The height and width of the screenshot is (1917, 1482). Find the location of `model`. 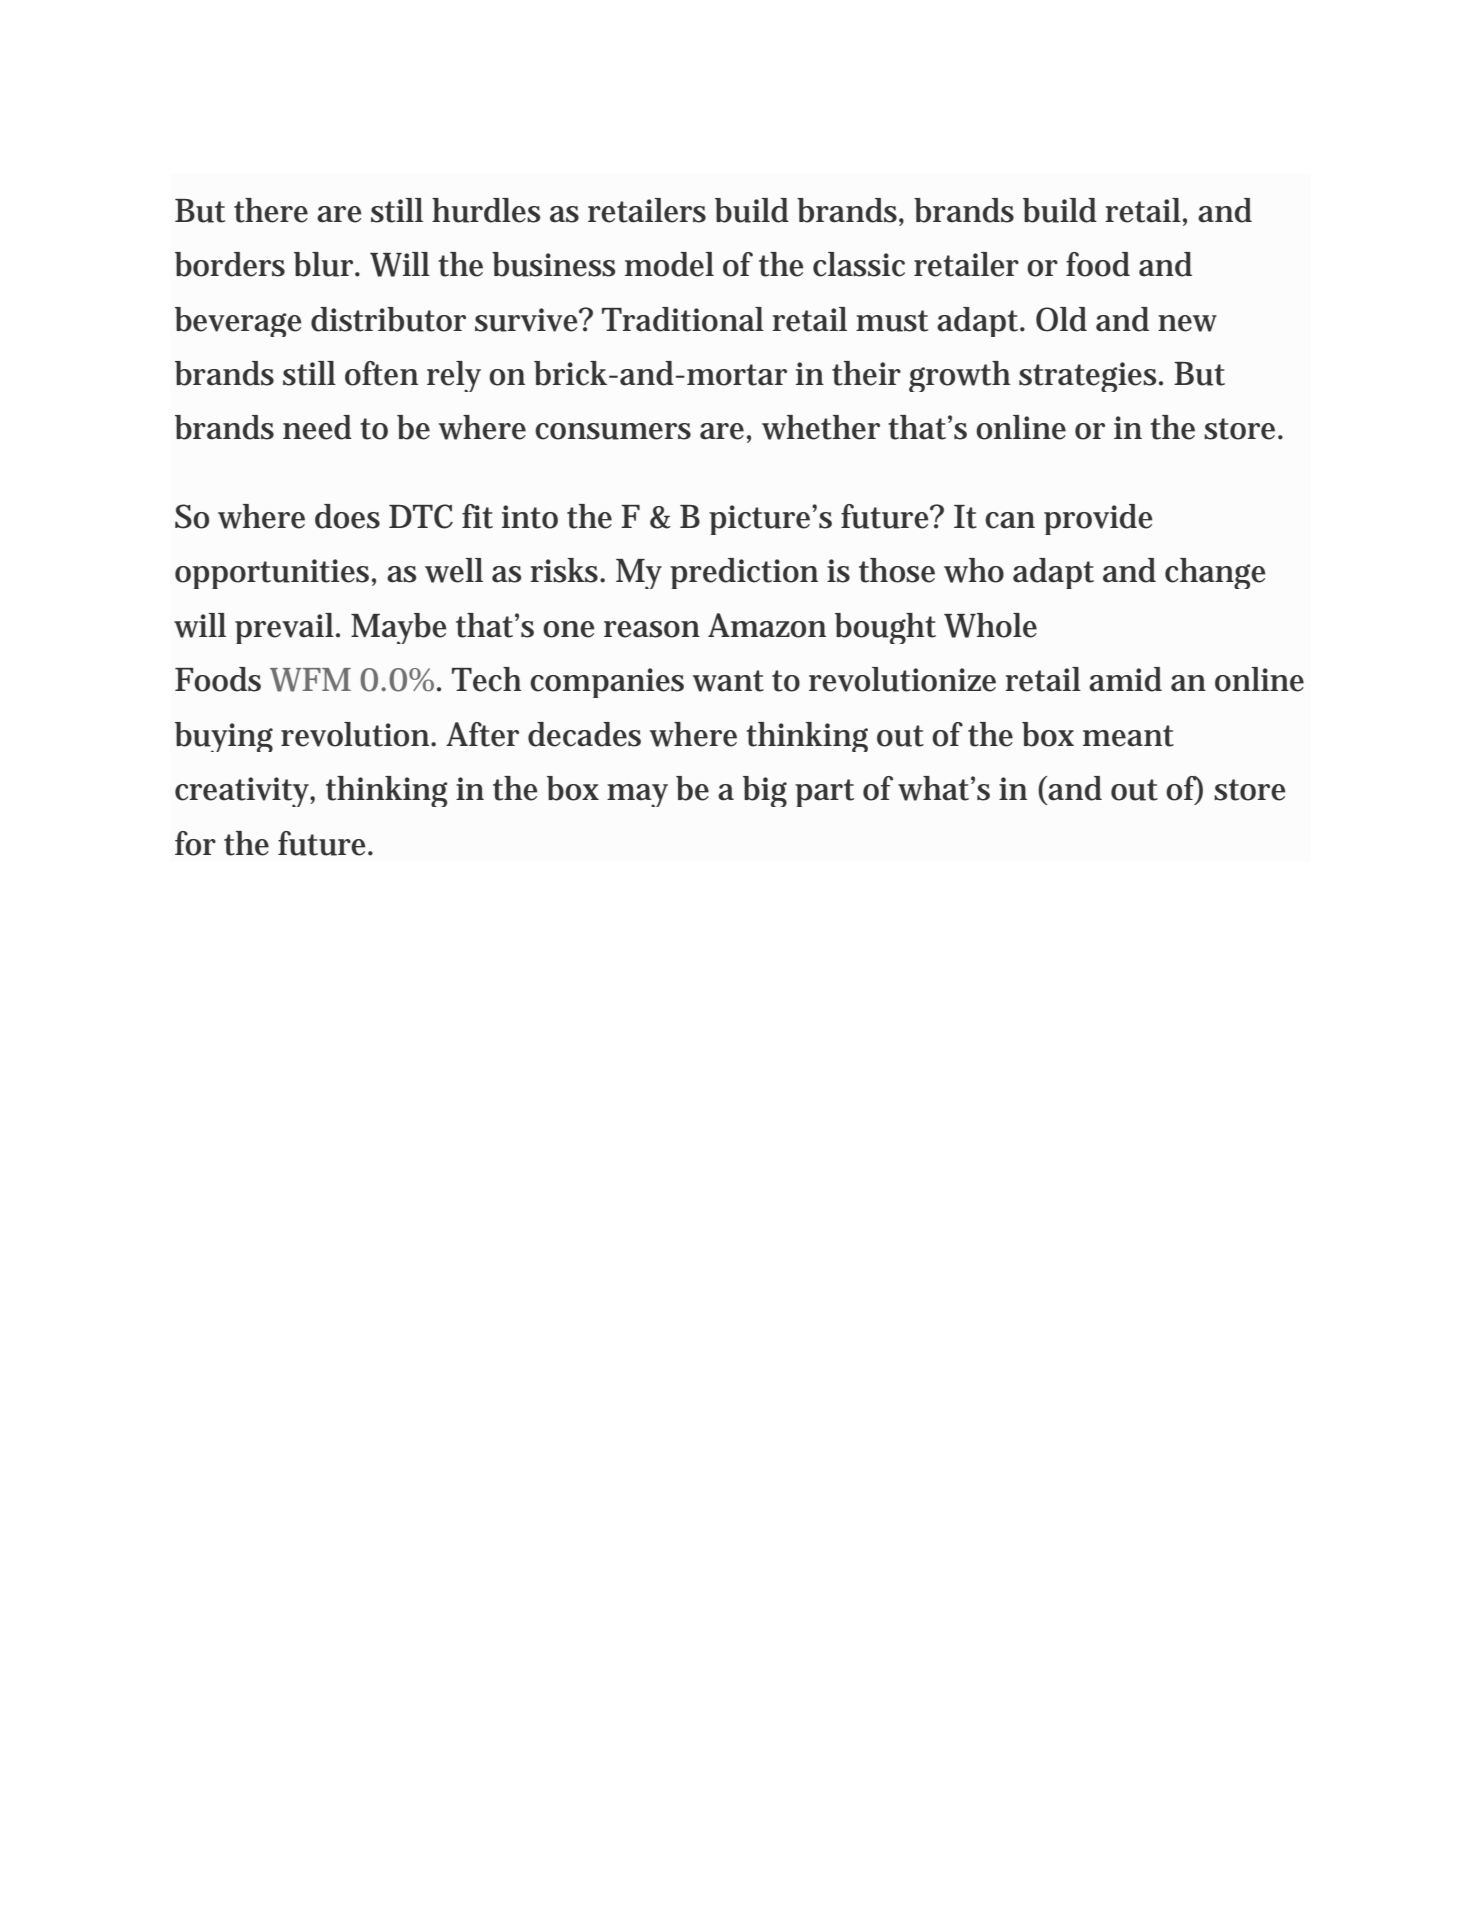

model is located at coordinates (669, 264).
